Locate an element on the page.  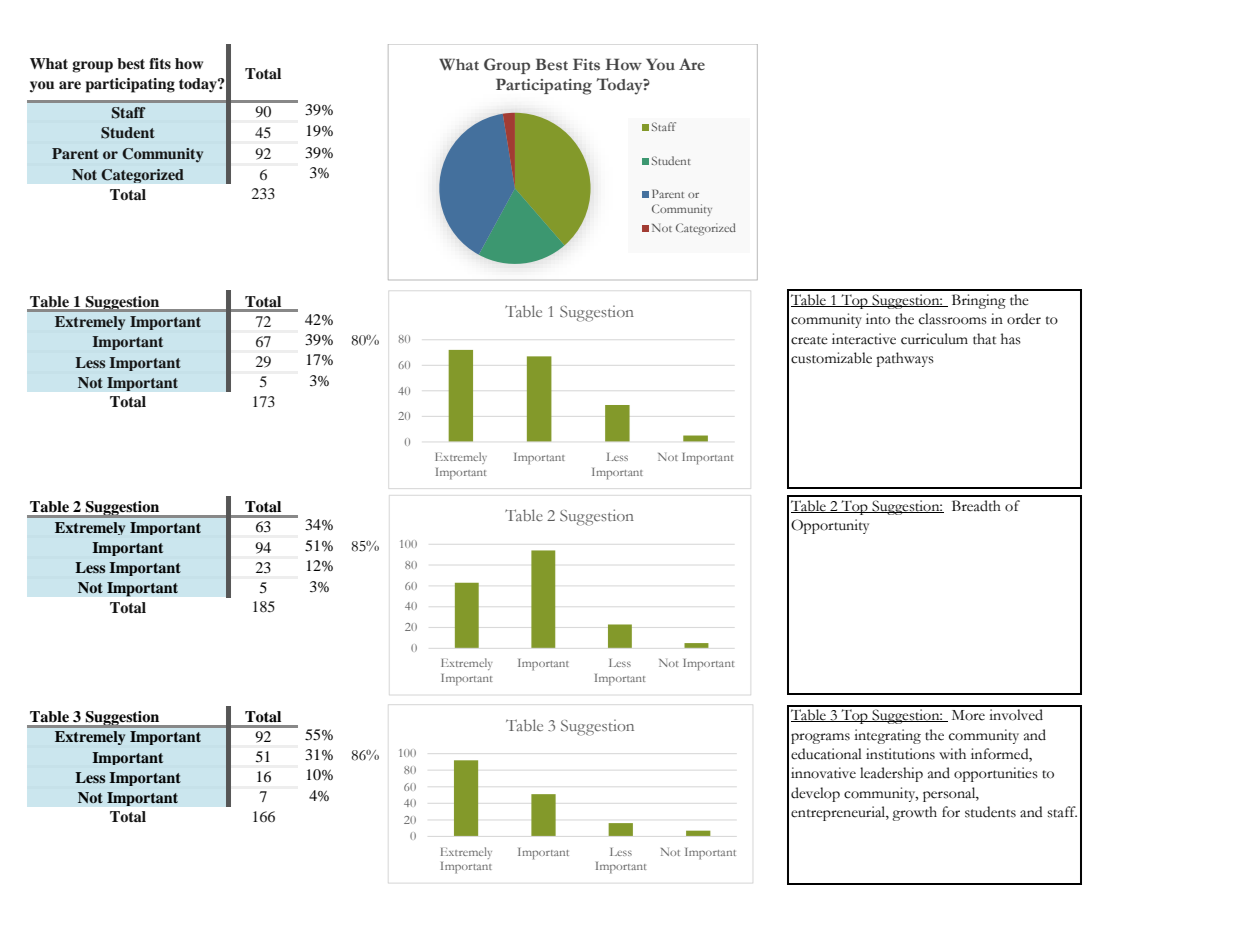
customizable is located at coordinates (831, 358).
